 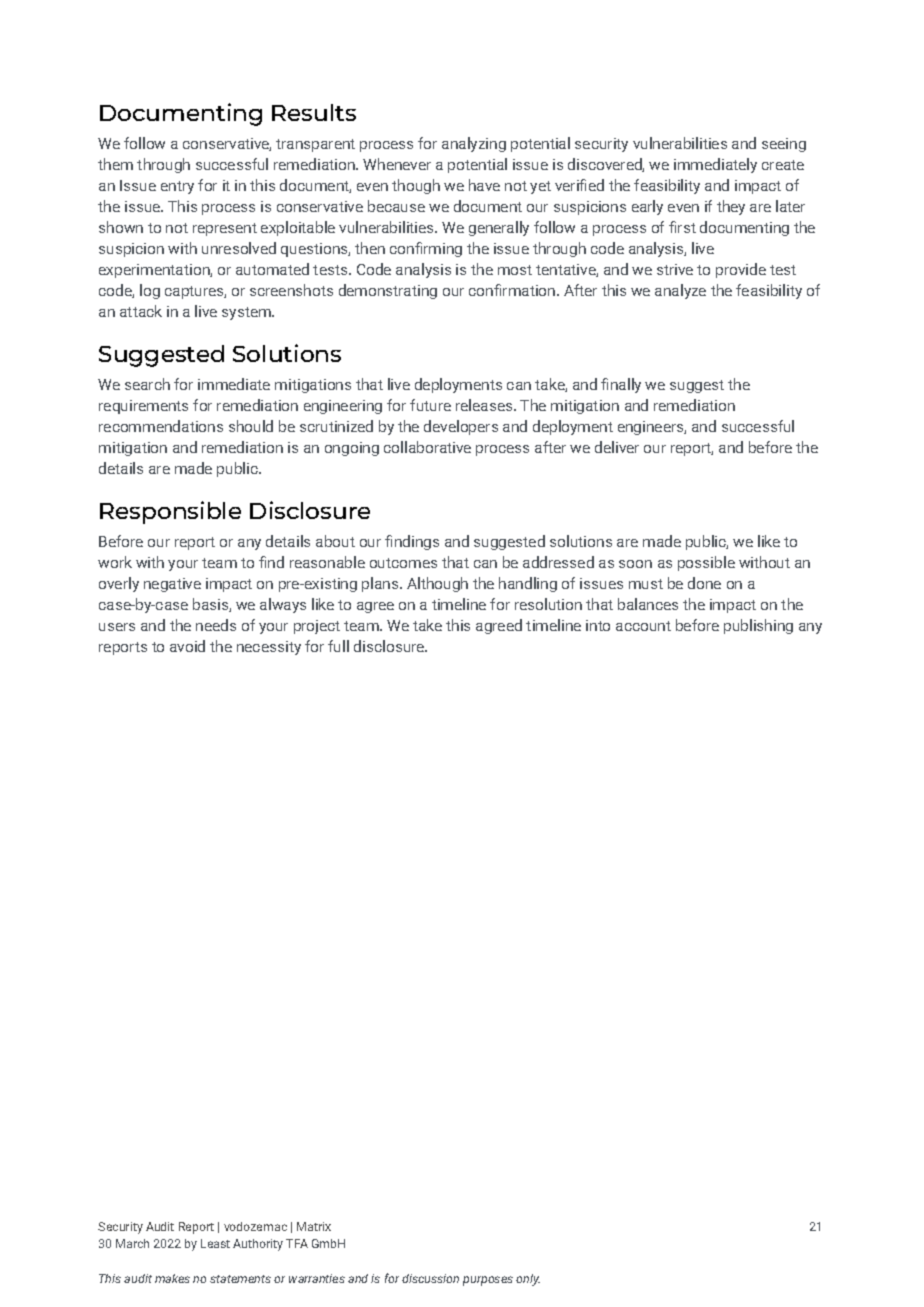 I want to click on avoid, so click(x=187, y=646).
